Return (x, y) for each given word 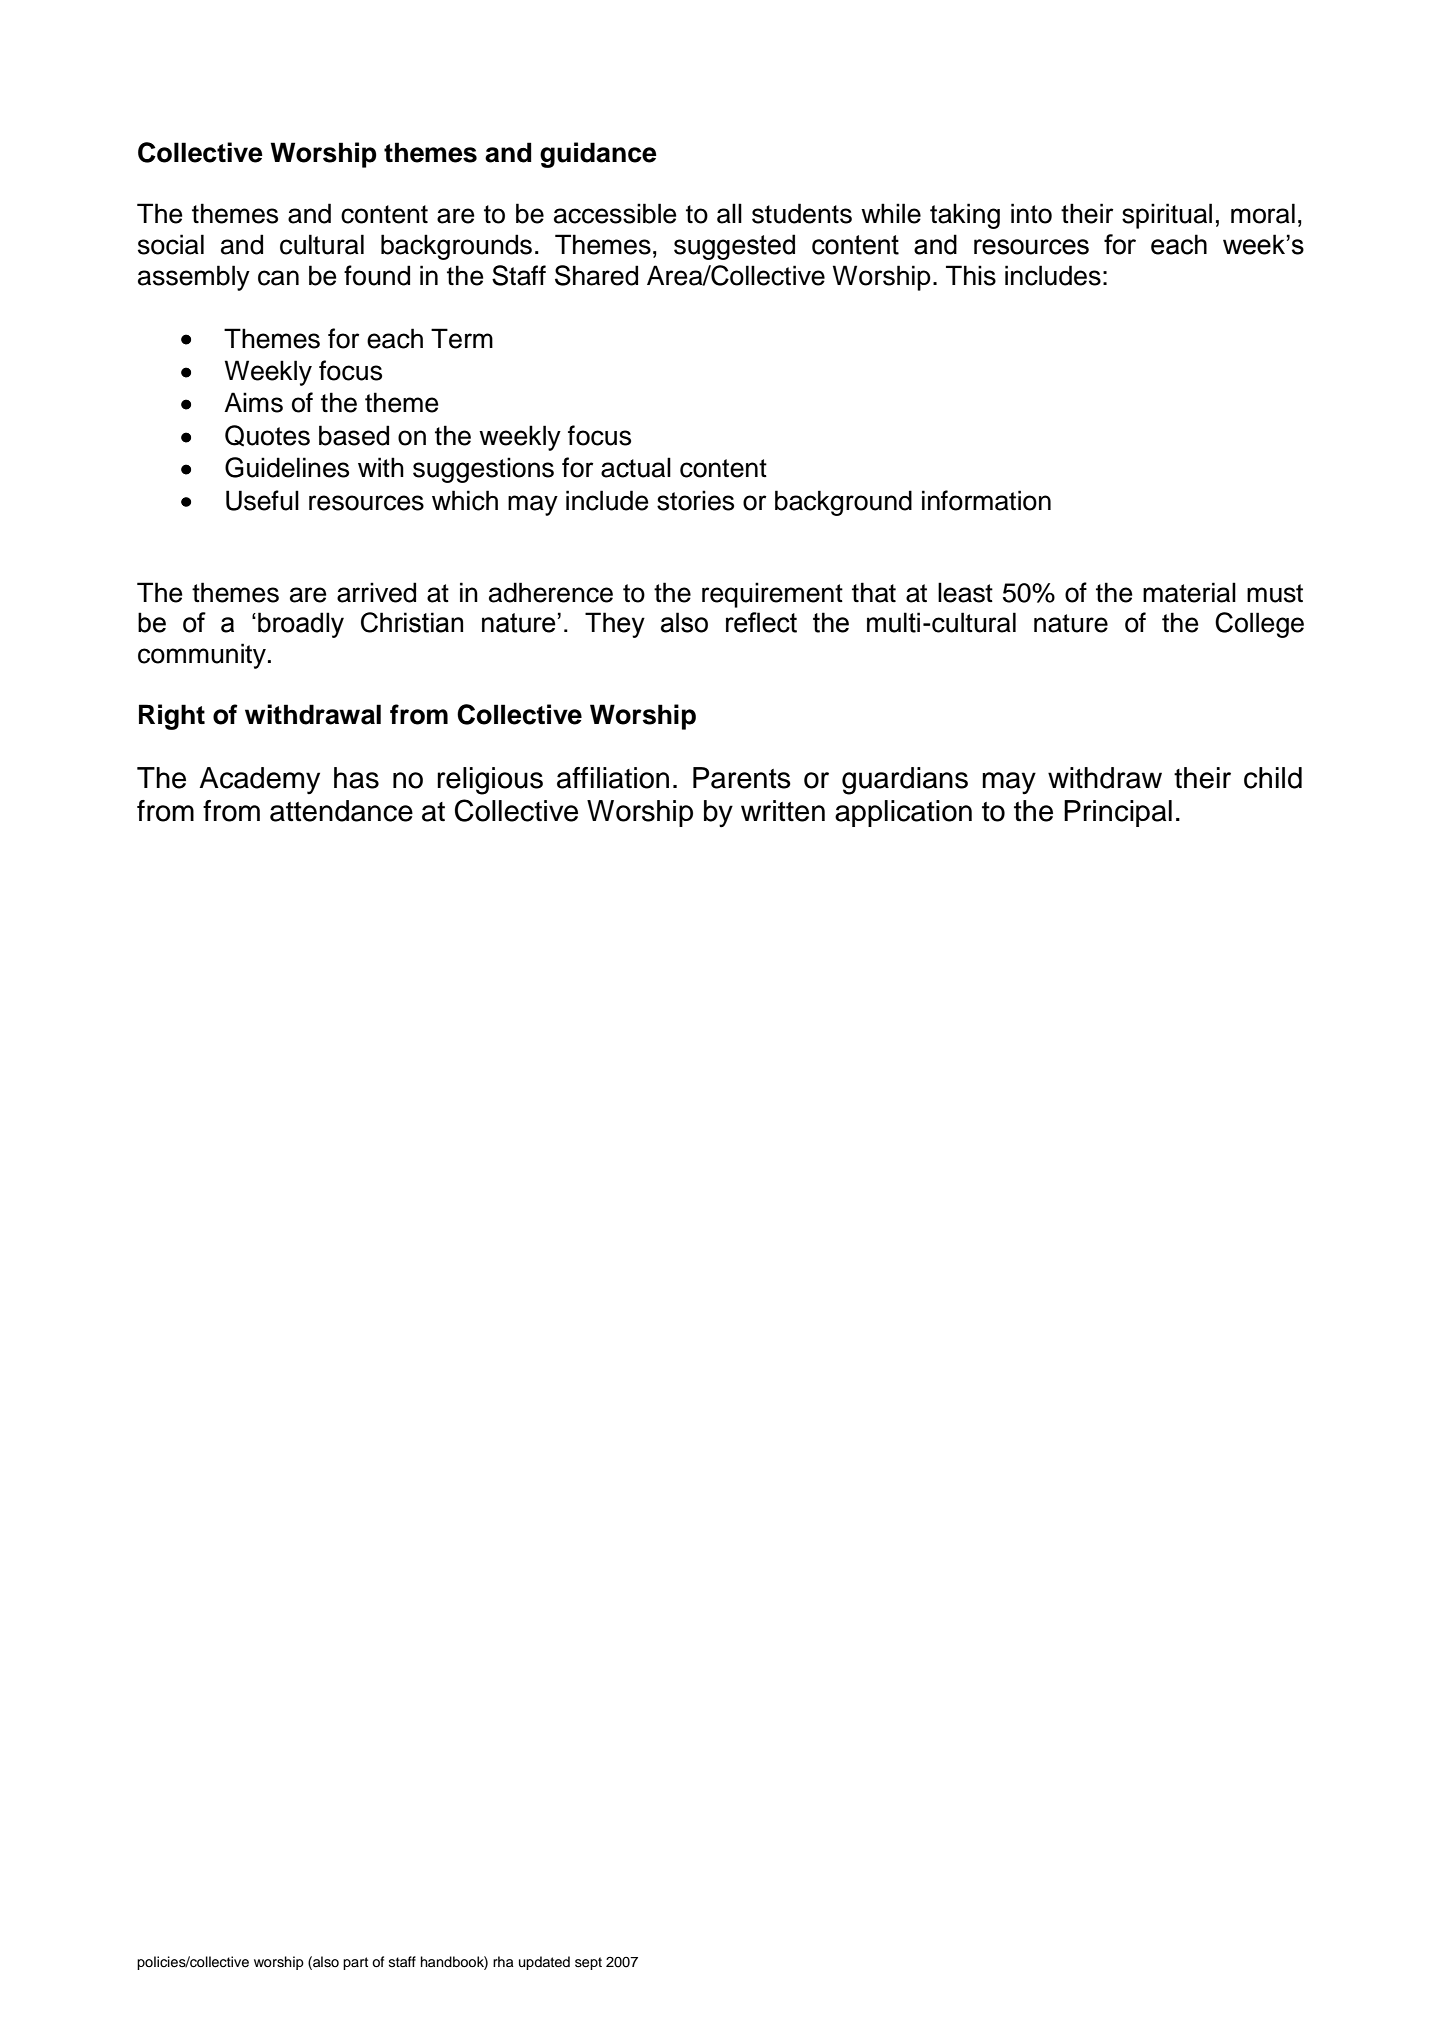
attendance (341, 811)
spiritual (1167, 216)
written (783, 811)
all (729, 213)
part (355, 1963)
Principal (1118, 813)
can (278, 278)
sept (588, 1963)
